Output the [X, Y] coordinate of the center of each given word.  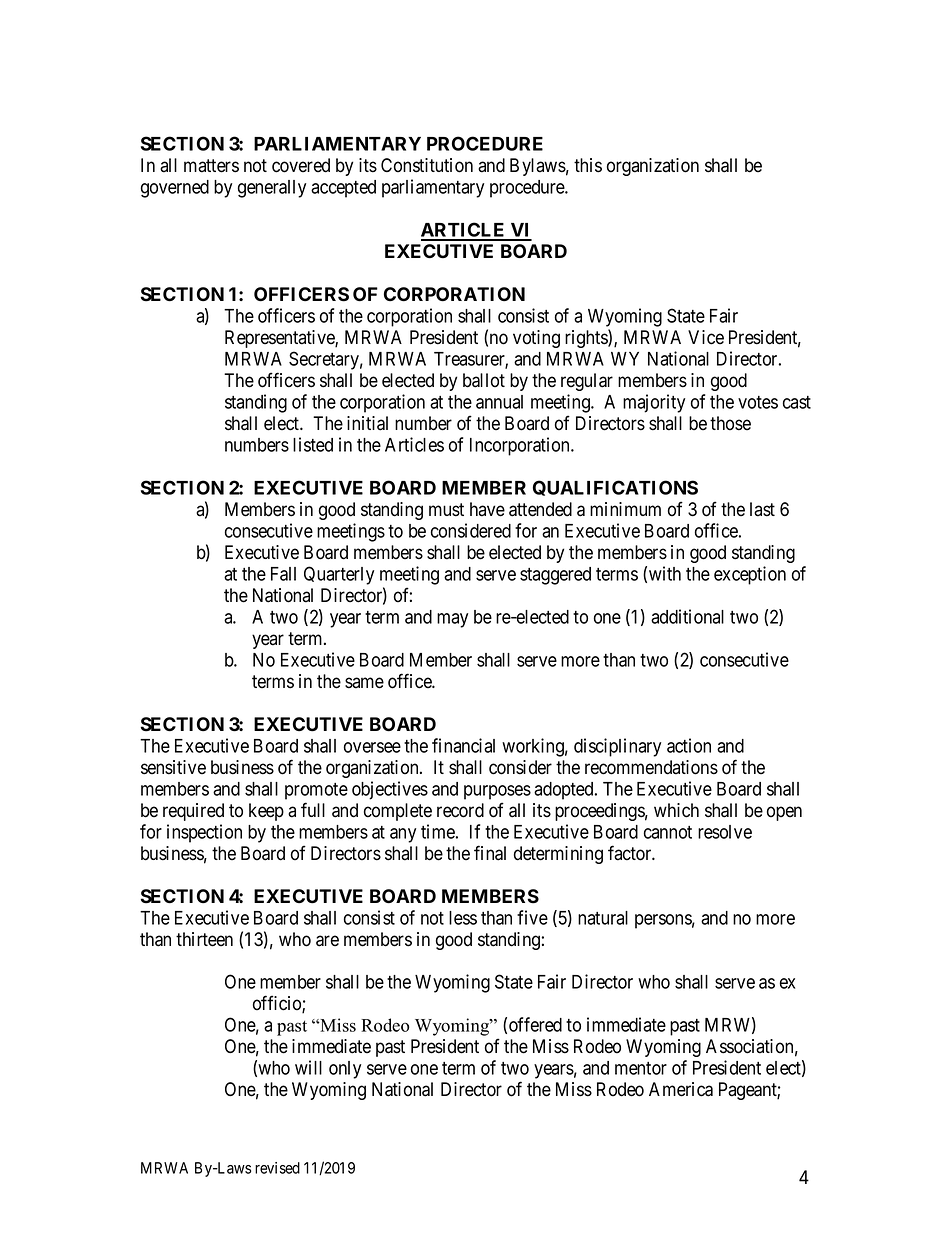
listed [313, 444]
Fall [283, 574]
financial [463, 745]
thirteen [204, 939]
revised [277, 1168]
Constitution [427, 165]
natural [603, 918]
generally [272, 189]
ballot [484, 380]
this [588, 165]
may [452, 620]
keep [266, 812]
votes [758, 402]
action [689, 745]
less [463, 918]
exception [750, 575]
